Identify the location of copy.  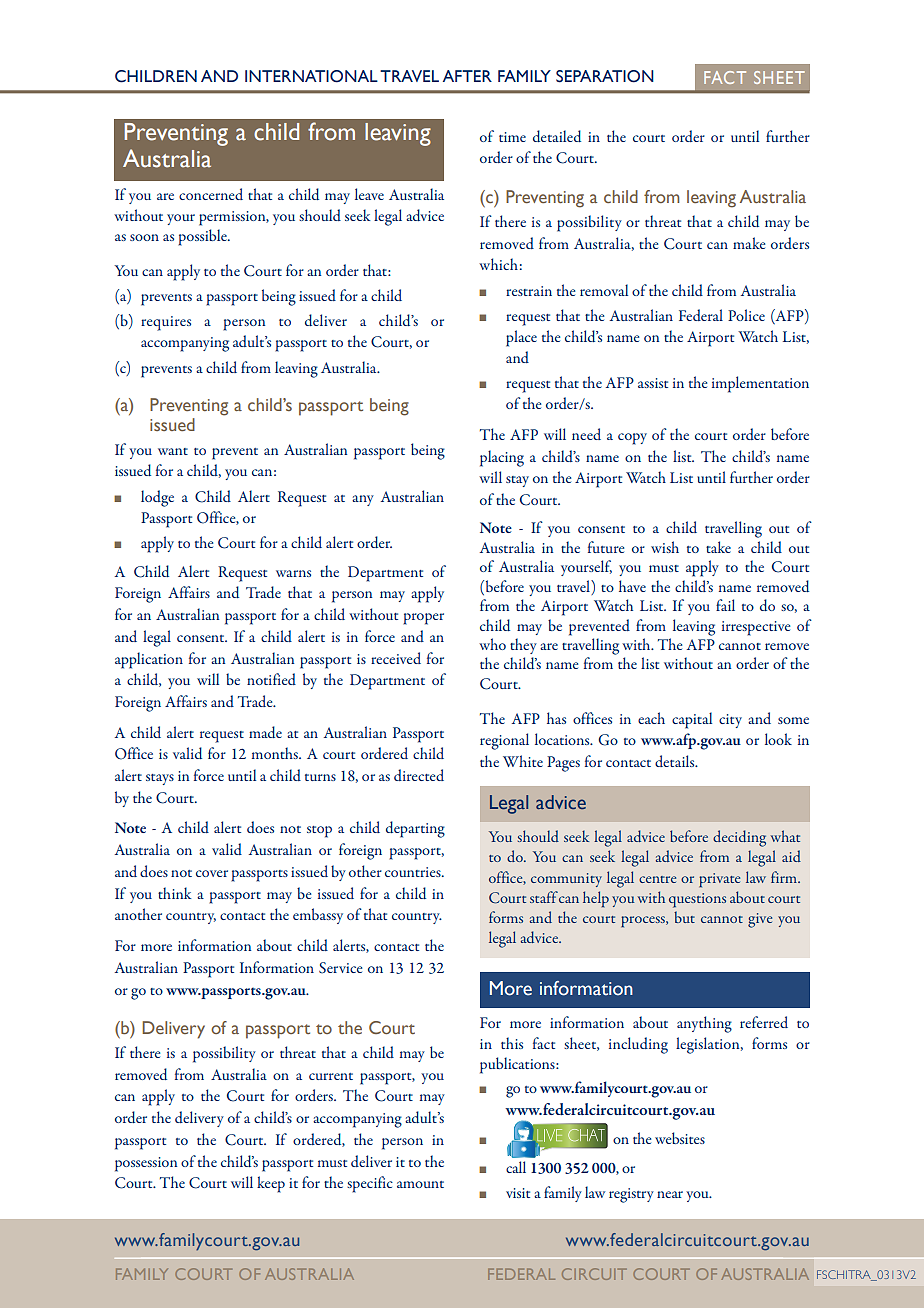
(632, 439).
